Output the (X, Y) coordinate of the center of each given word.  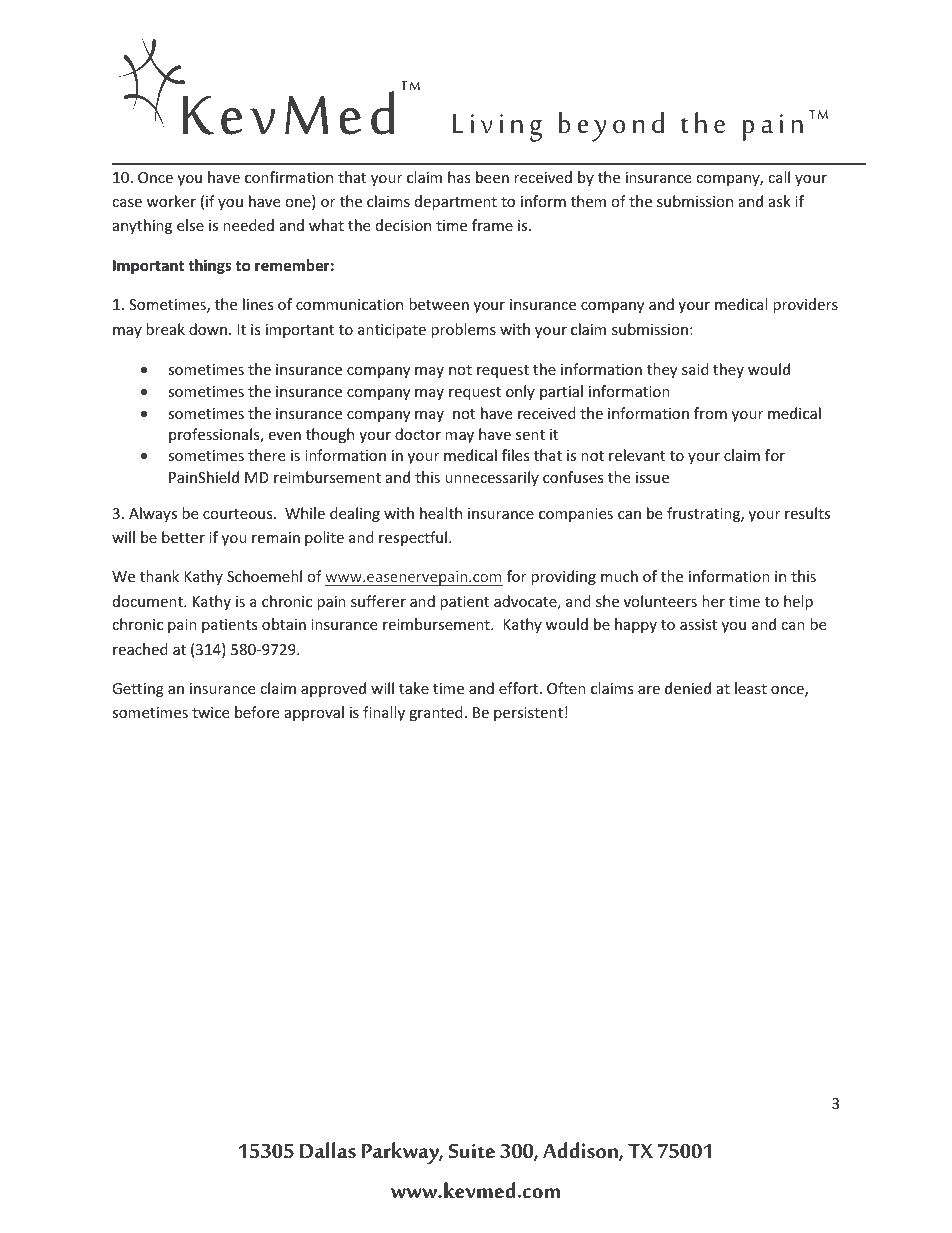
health (441, 513)
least (751, 688)
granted (436, 713)
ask (780, 201)
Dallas (328, 1150)
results (807, 513)
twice (210, 712)
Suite (472, 1150)
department (456, 202)
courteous (239, 514)
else (190, 225)
